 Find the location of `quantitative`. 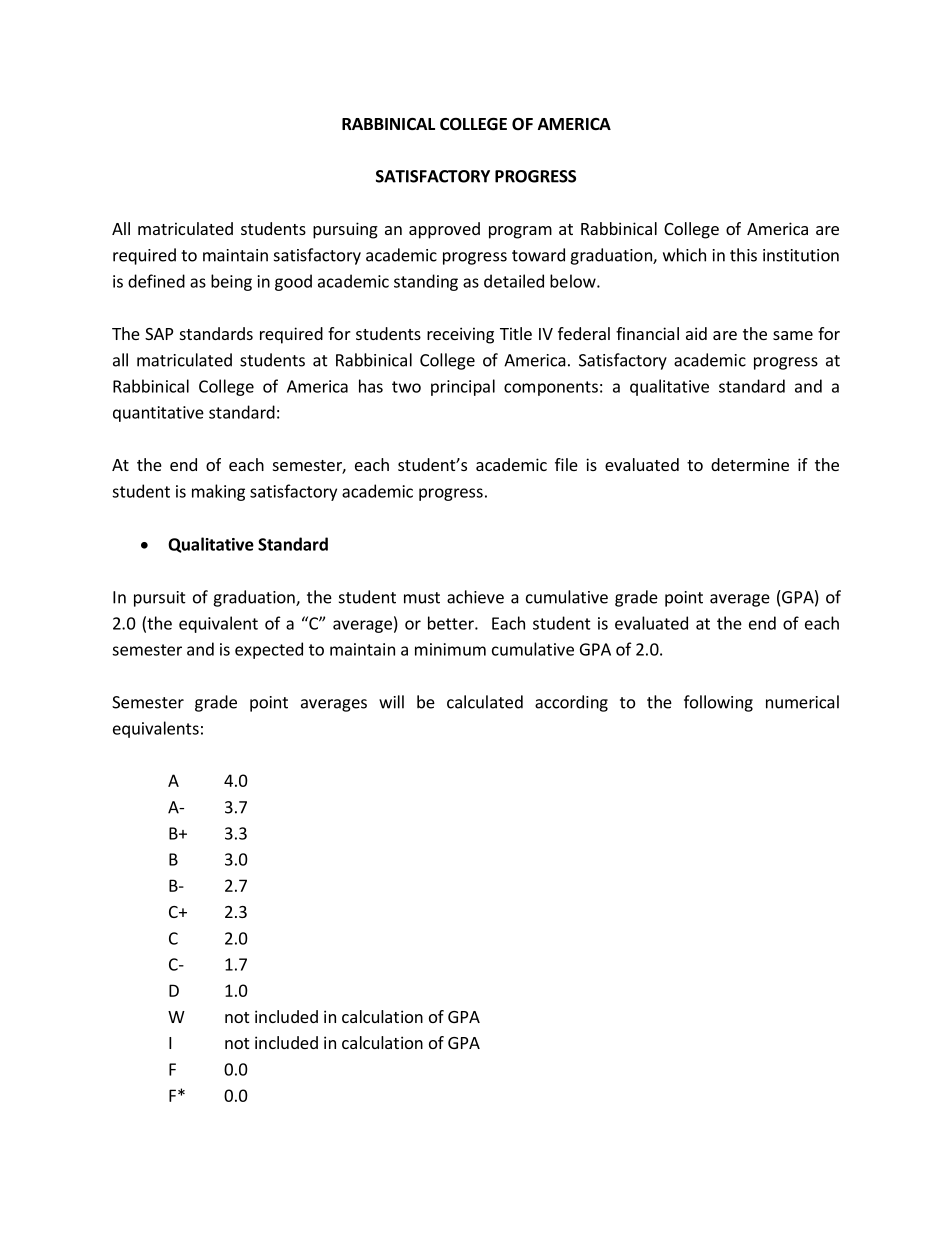

quantitative is located at coordinates (158, 414).
